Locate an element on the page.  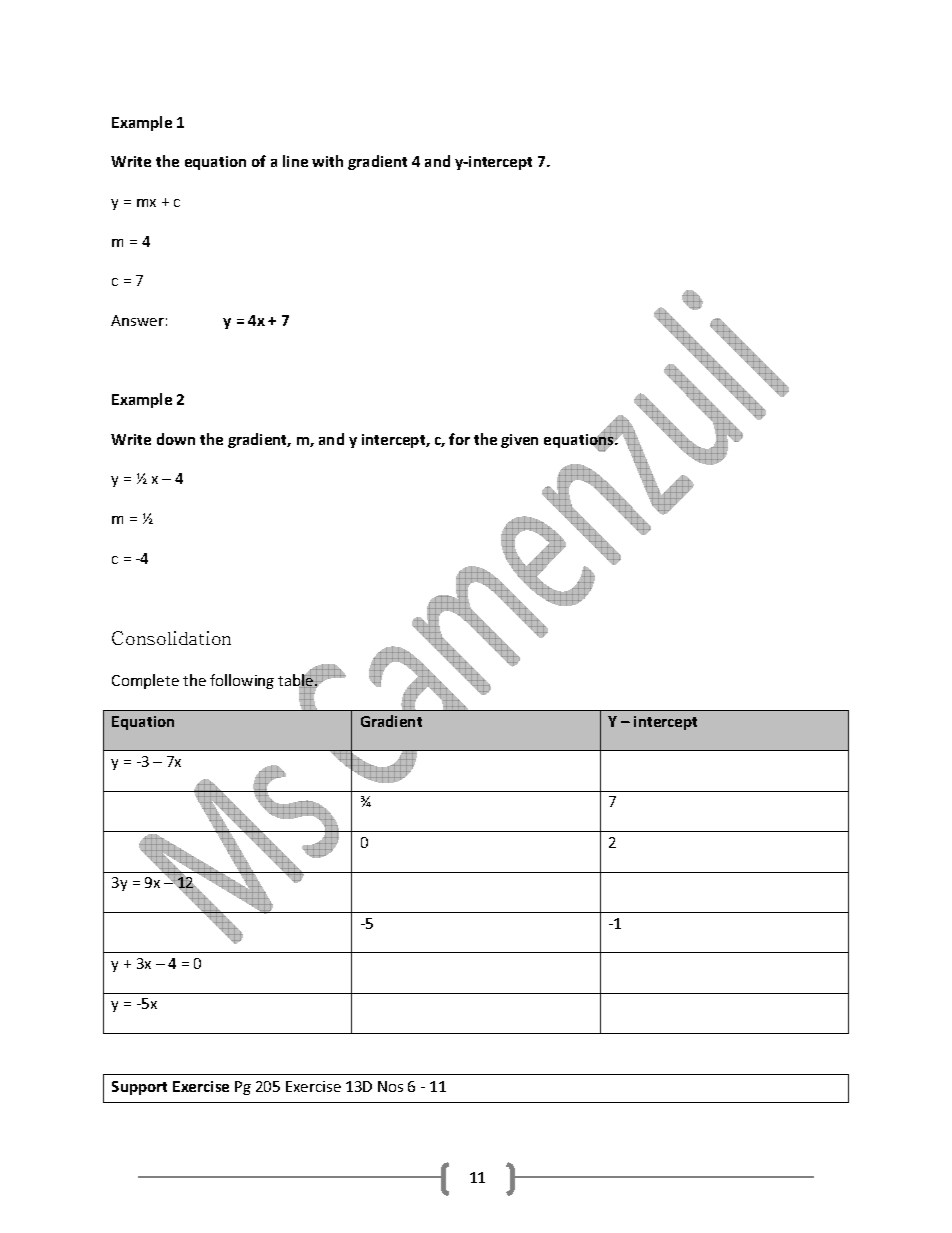
line is located at coordinates (295, 161).
